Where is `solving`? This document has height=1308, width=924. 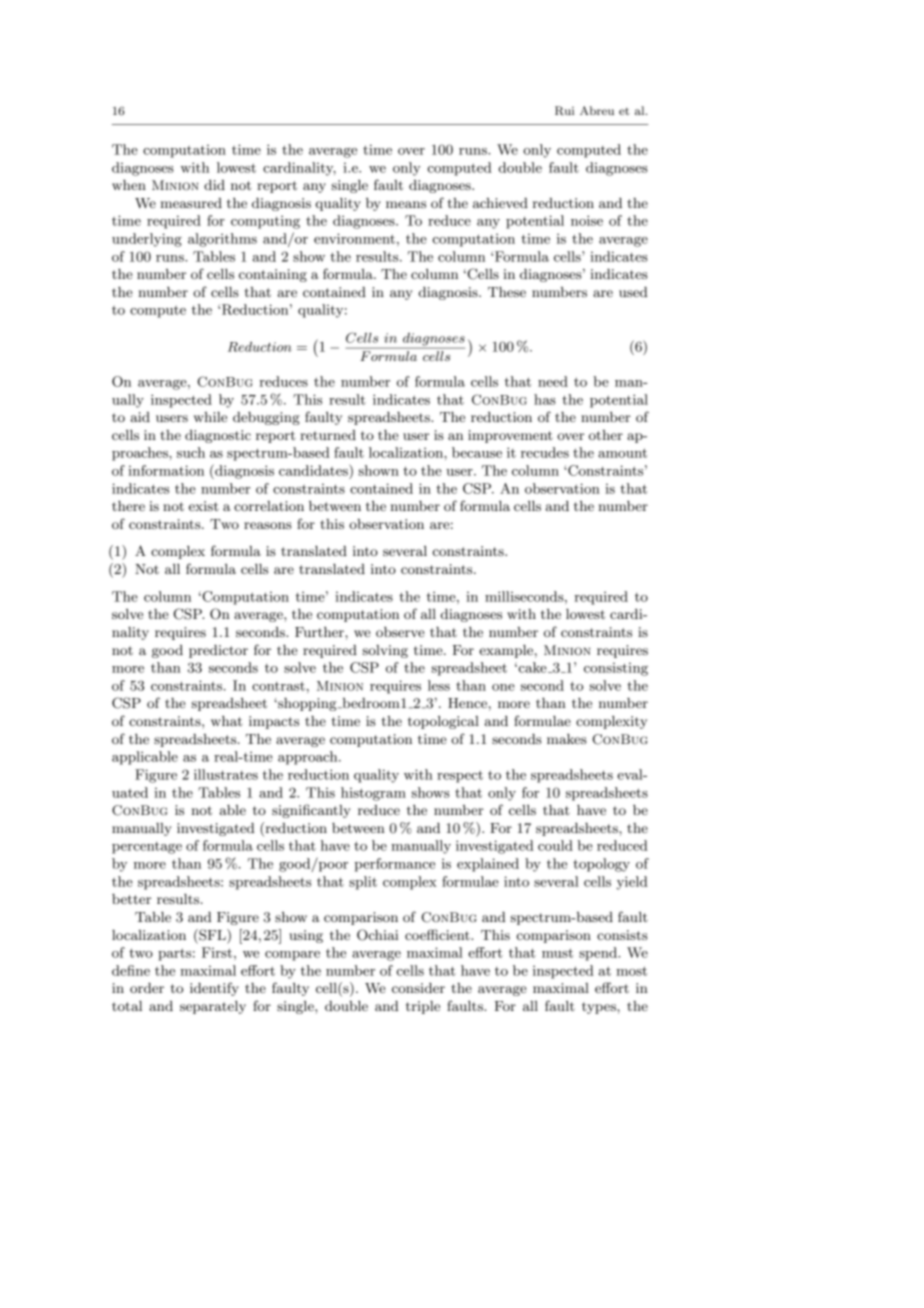 solving is located at coordinates (385, 651).
